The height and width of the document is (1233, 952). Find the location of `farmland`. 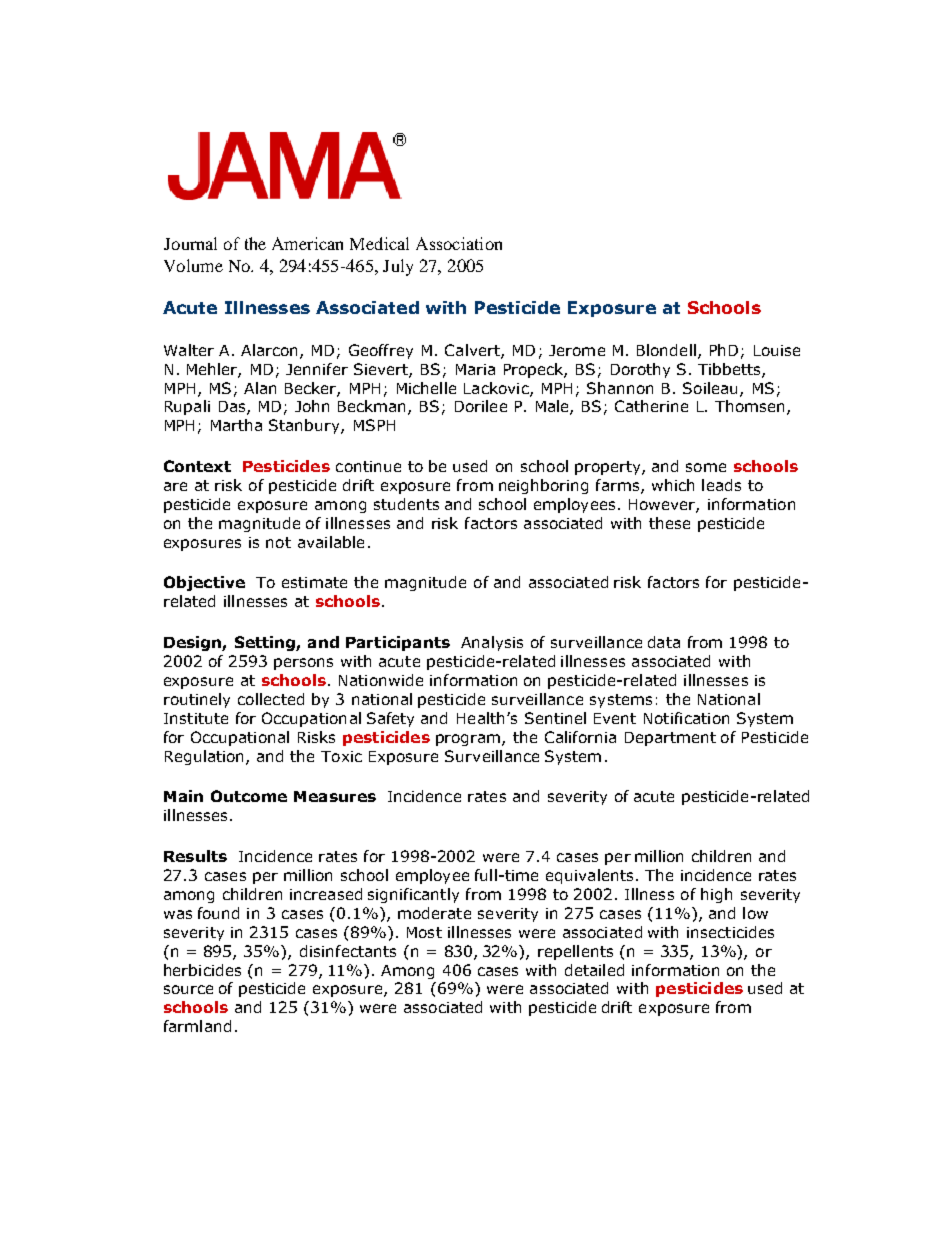

farmland is located at coordinates (197, 1026).
